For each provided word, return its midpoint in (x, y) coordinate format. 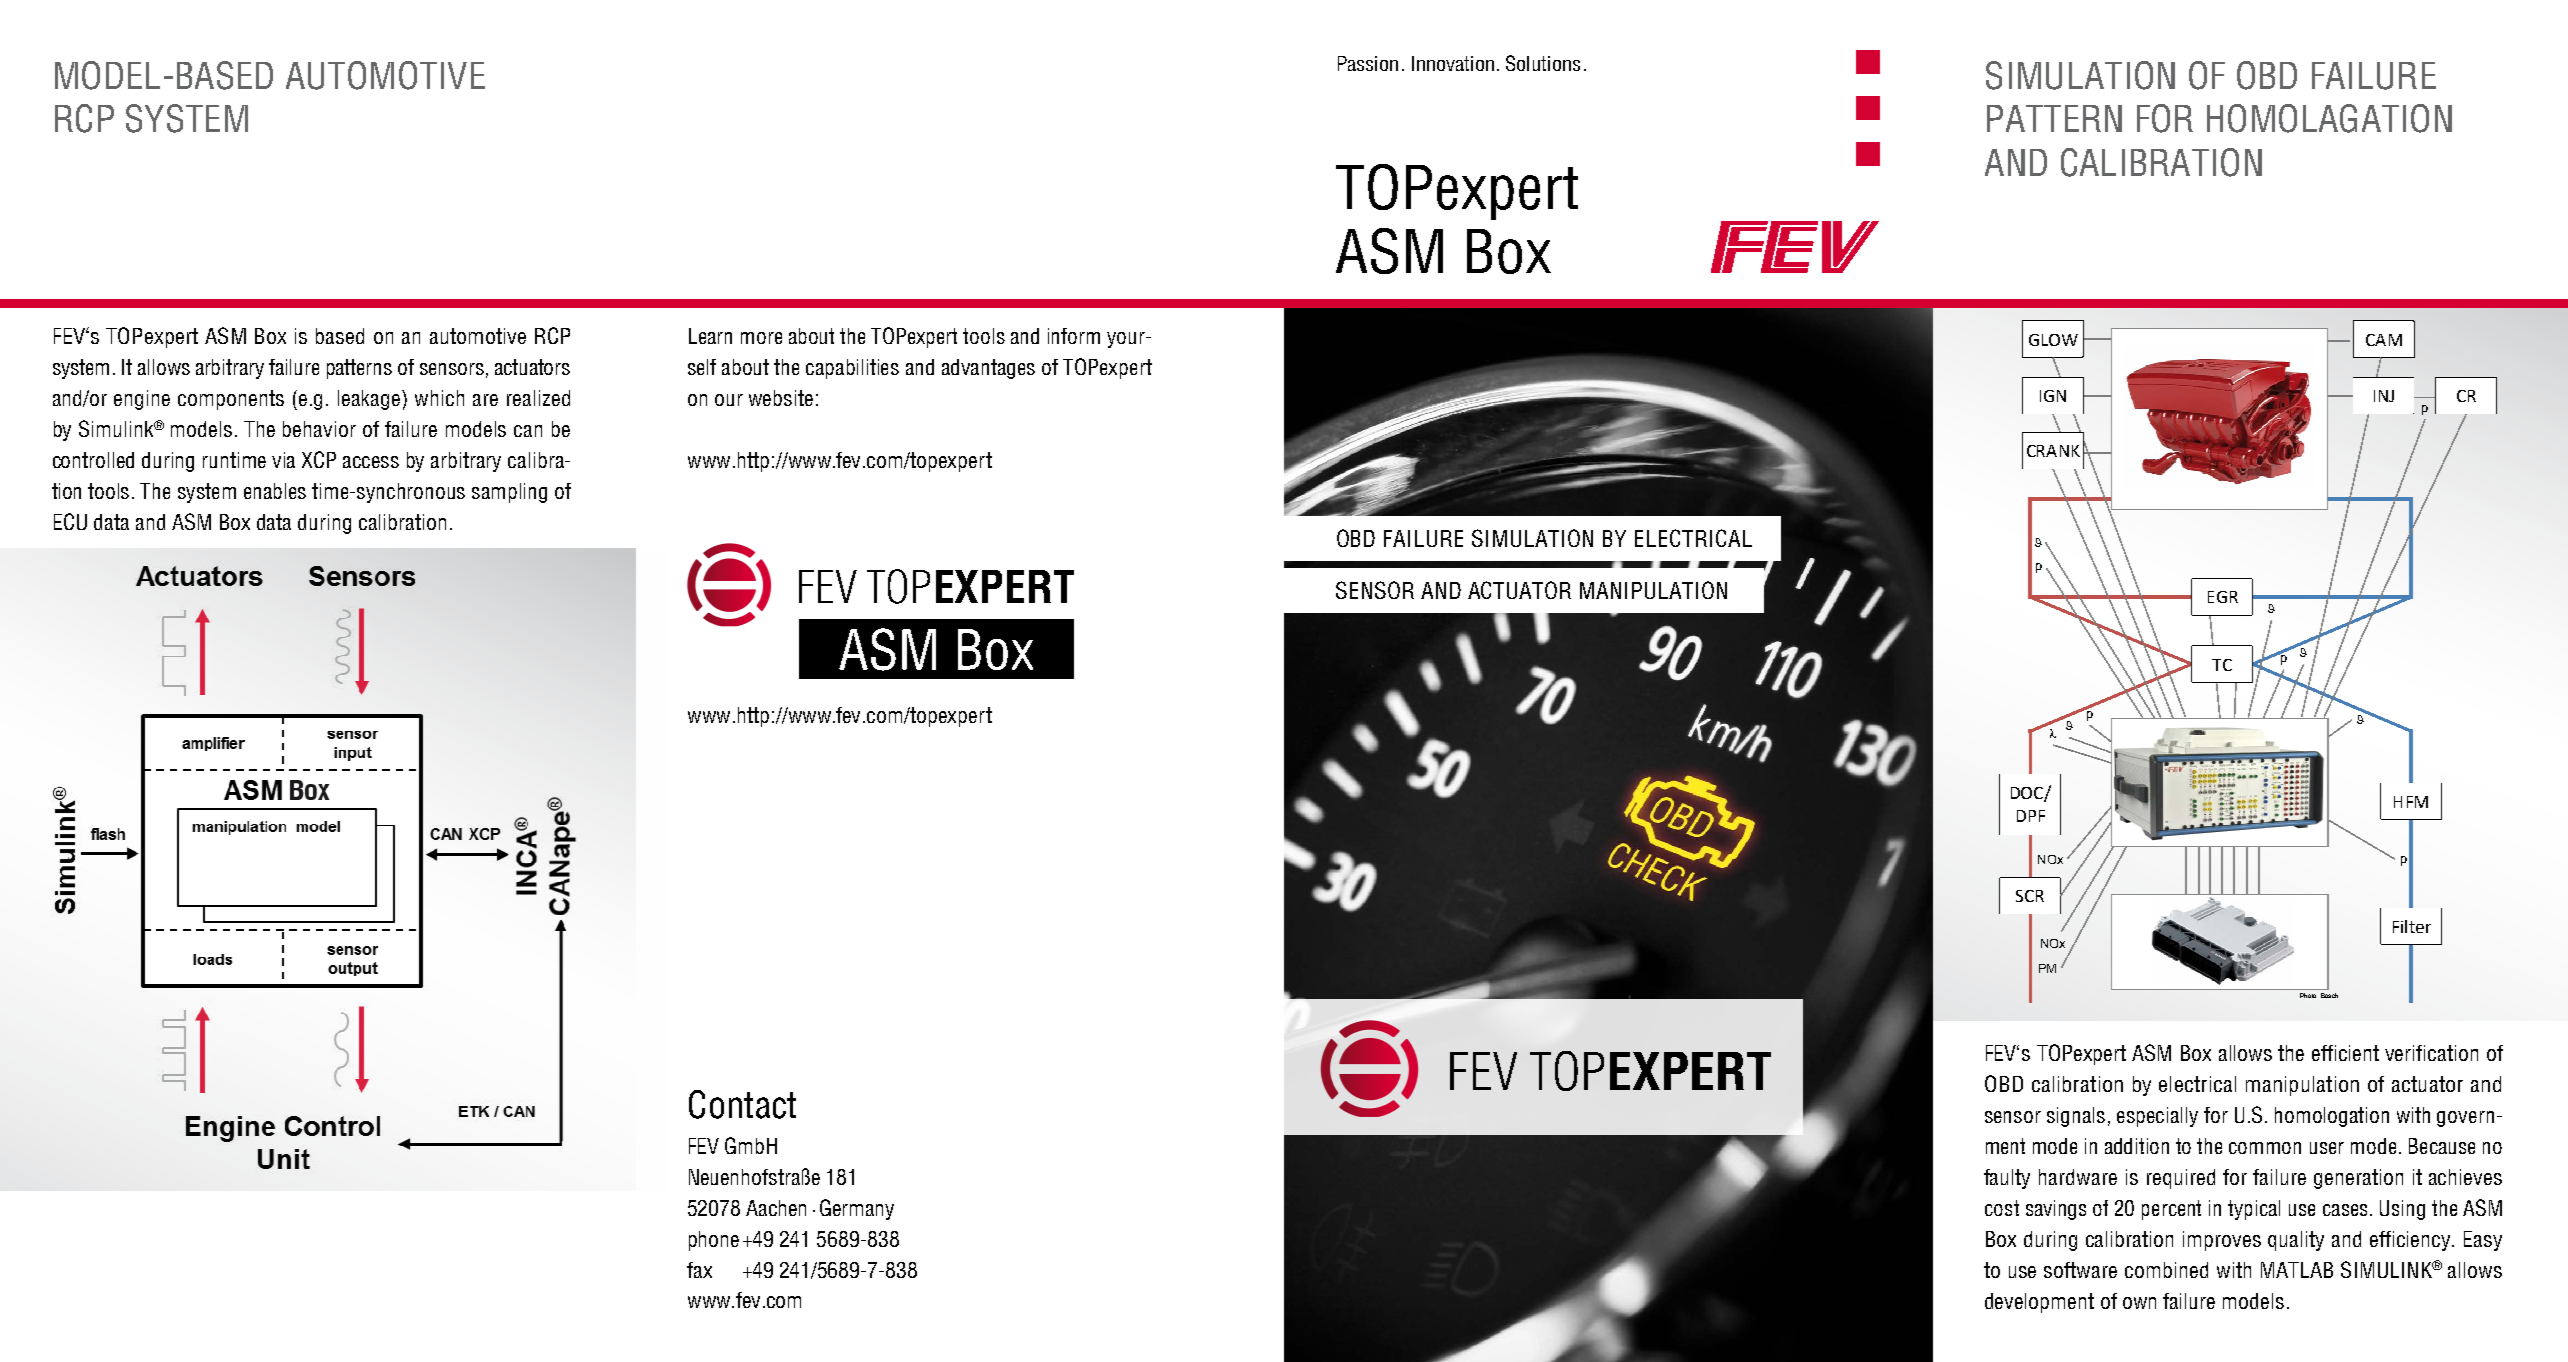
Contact (742, 1104)
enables (275, 491)
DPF (2031, 816)
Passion (1368, 63)
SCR (2030, 896)
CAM (2384, 340)
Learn (710, 336)
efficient (2345, 1053)
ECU (70, 521)
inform (1074, 336)
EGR (2223, 597)
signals (2076, 1117)
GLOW (2053, 340)
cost (2002, 1208)
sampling (509, 493)
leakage (370, 400)
